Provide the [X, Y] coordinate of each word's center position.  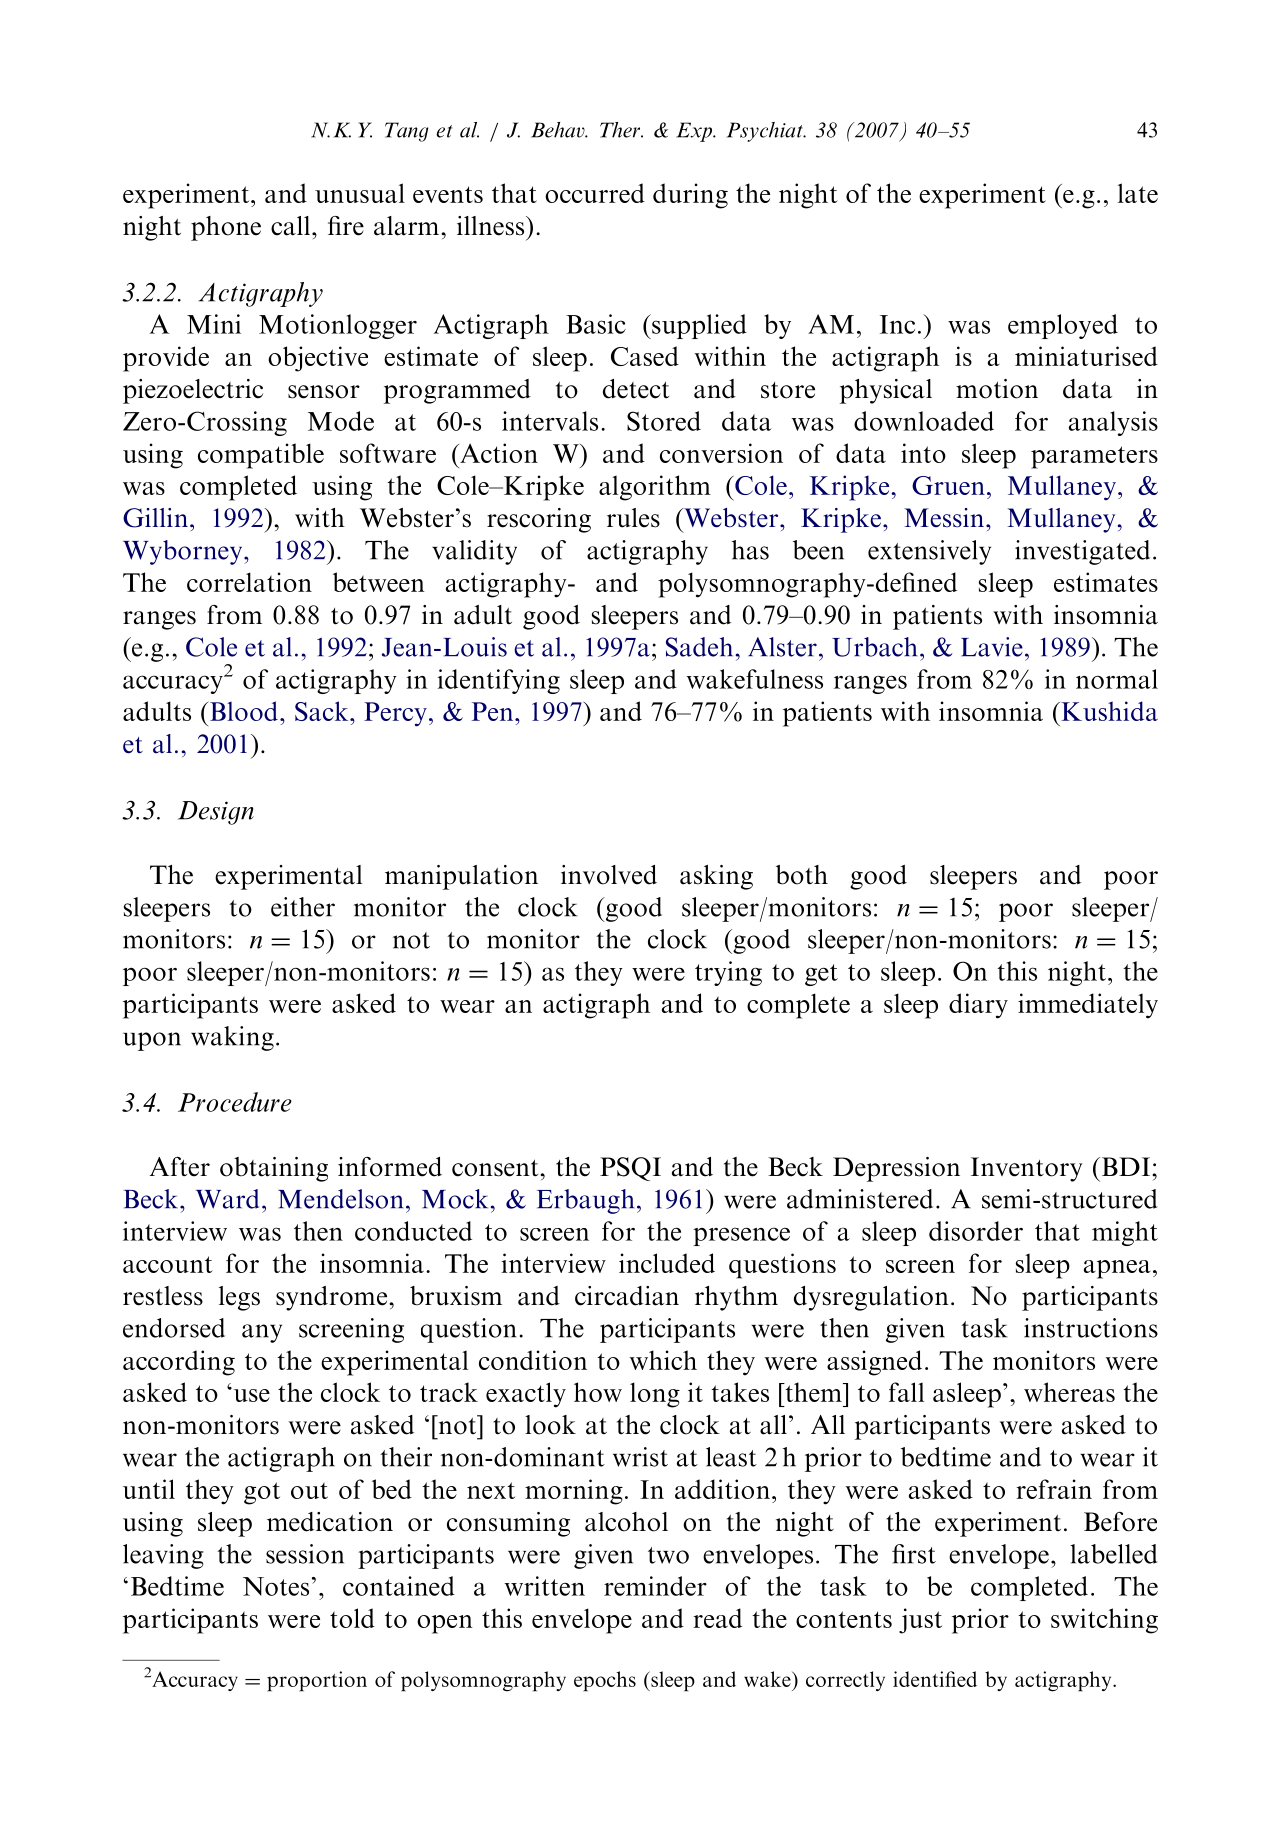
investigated [1082, 552]
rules [633, 518]
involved [609, 875]
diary [978, 1006]
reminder [655, 1586]
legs [239, 1298]
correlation [249, 582]
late [1138, 193]
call [292, 226]
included [667, 1263]
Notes [276, 1586]
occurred [595, 193]
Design [216, 813]
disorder [976, 1231]
